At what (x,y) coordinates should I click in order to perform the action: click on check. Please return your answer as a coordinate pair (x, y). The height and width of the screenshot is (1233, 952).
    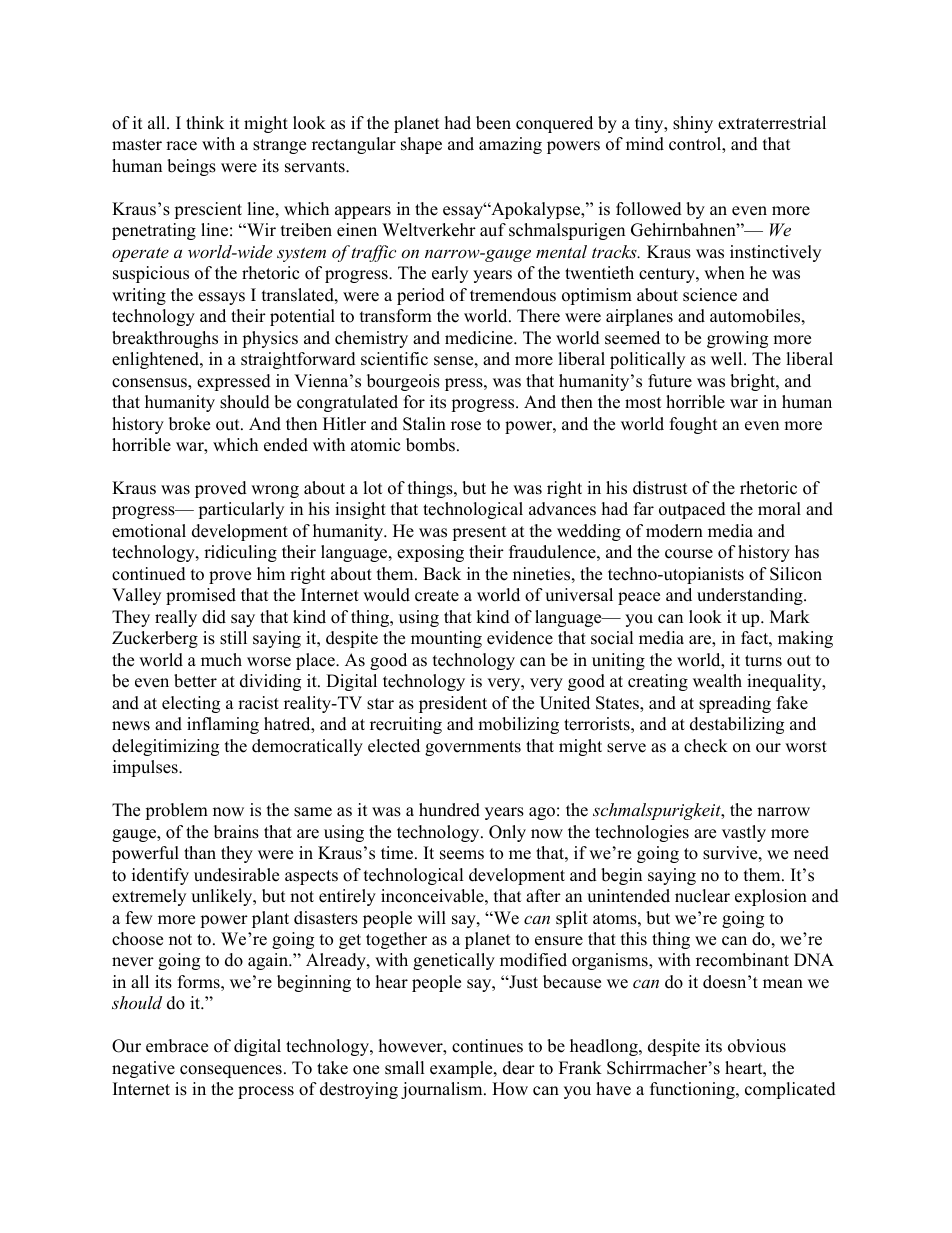
    Looking at the image, I should click on (706, 746).
